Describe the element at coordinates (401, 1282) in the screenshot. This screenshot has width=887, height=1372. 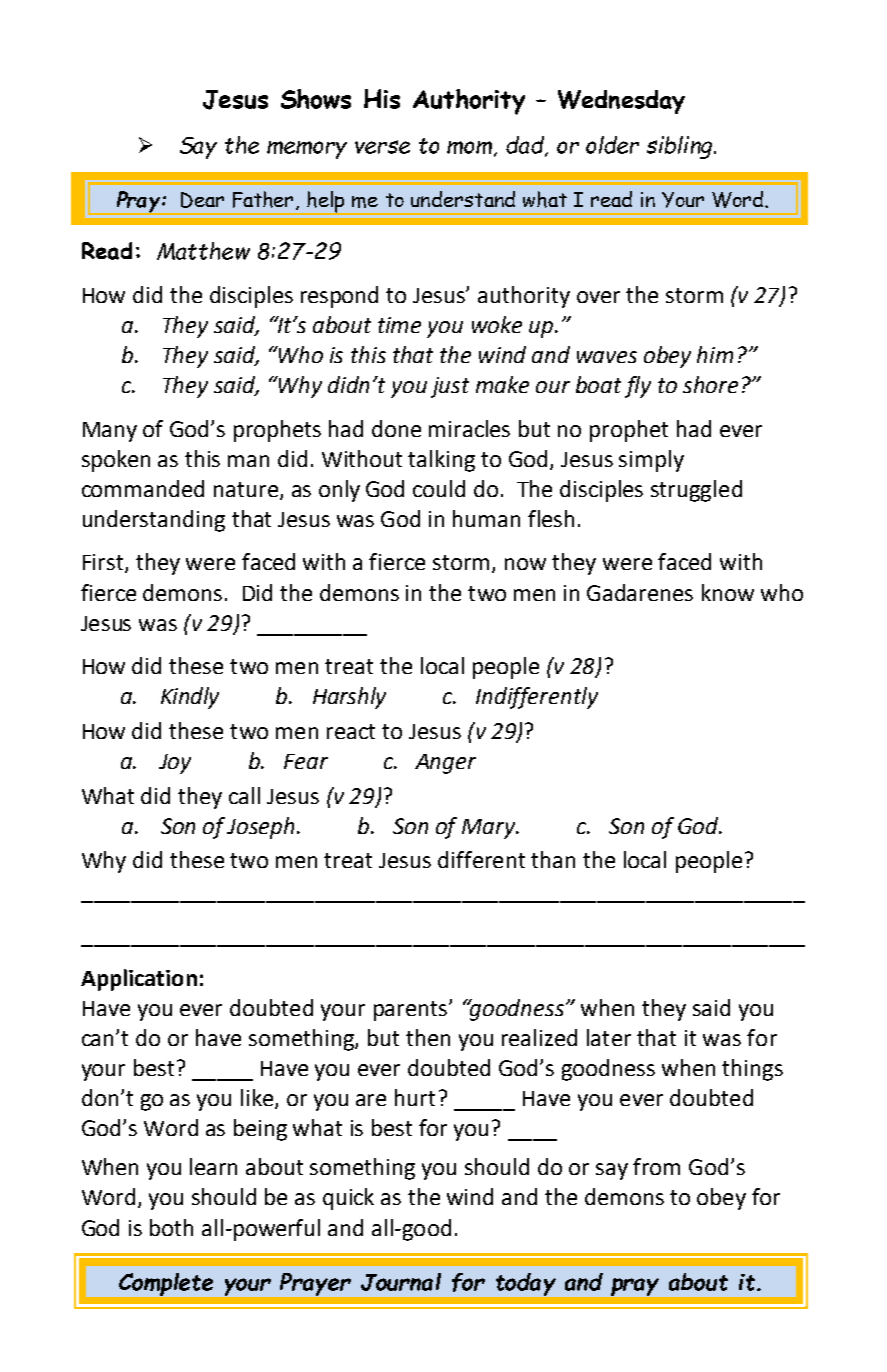
I see `Journal` at that location.
